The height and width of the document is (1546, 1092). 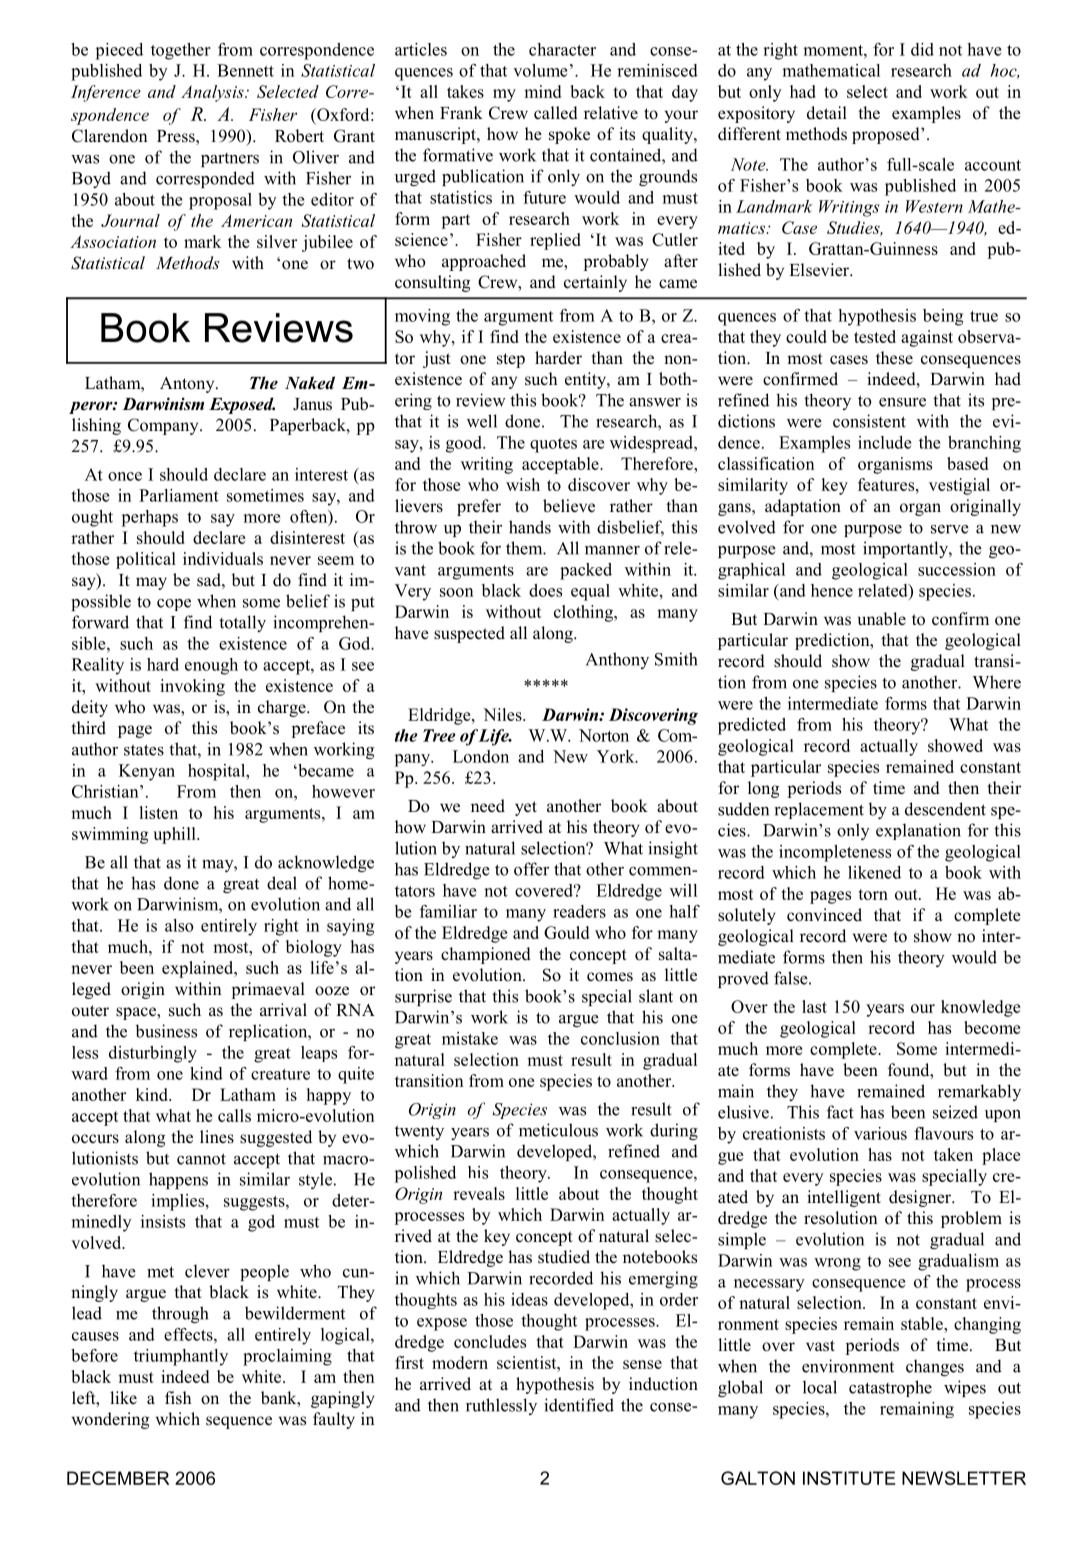 I want to click on mind, so click(x=542, y=91).
